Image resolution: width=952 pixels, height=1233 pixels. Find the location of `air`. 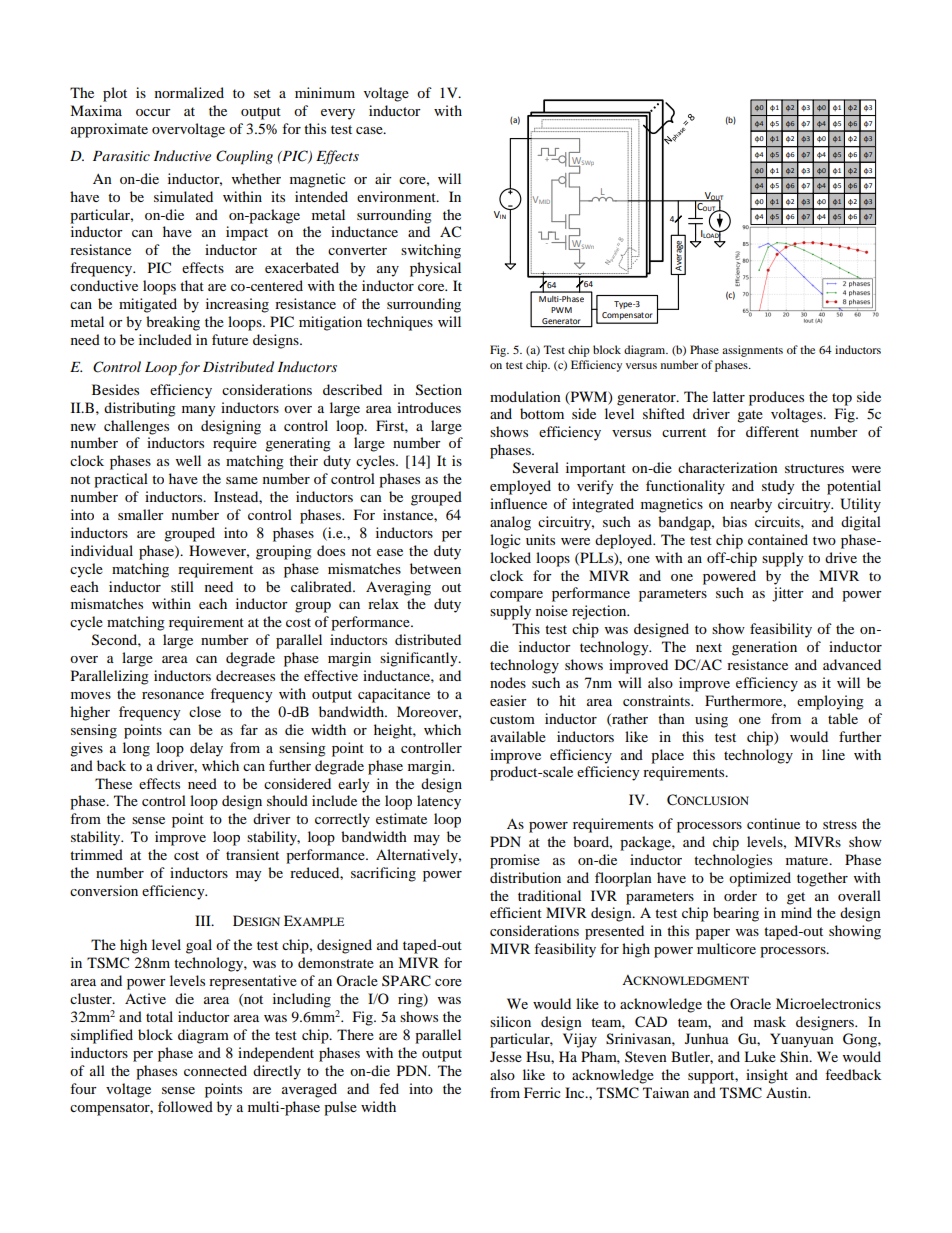

air is located at coordinates (383, 178).
